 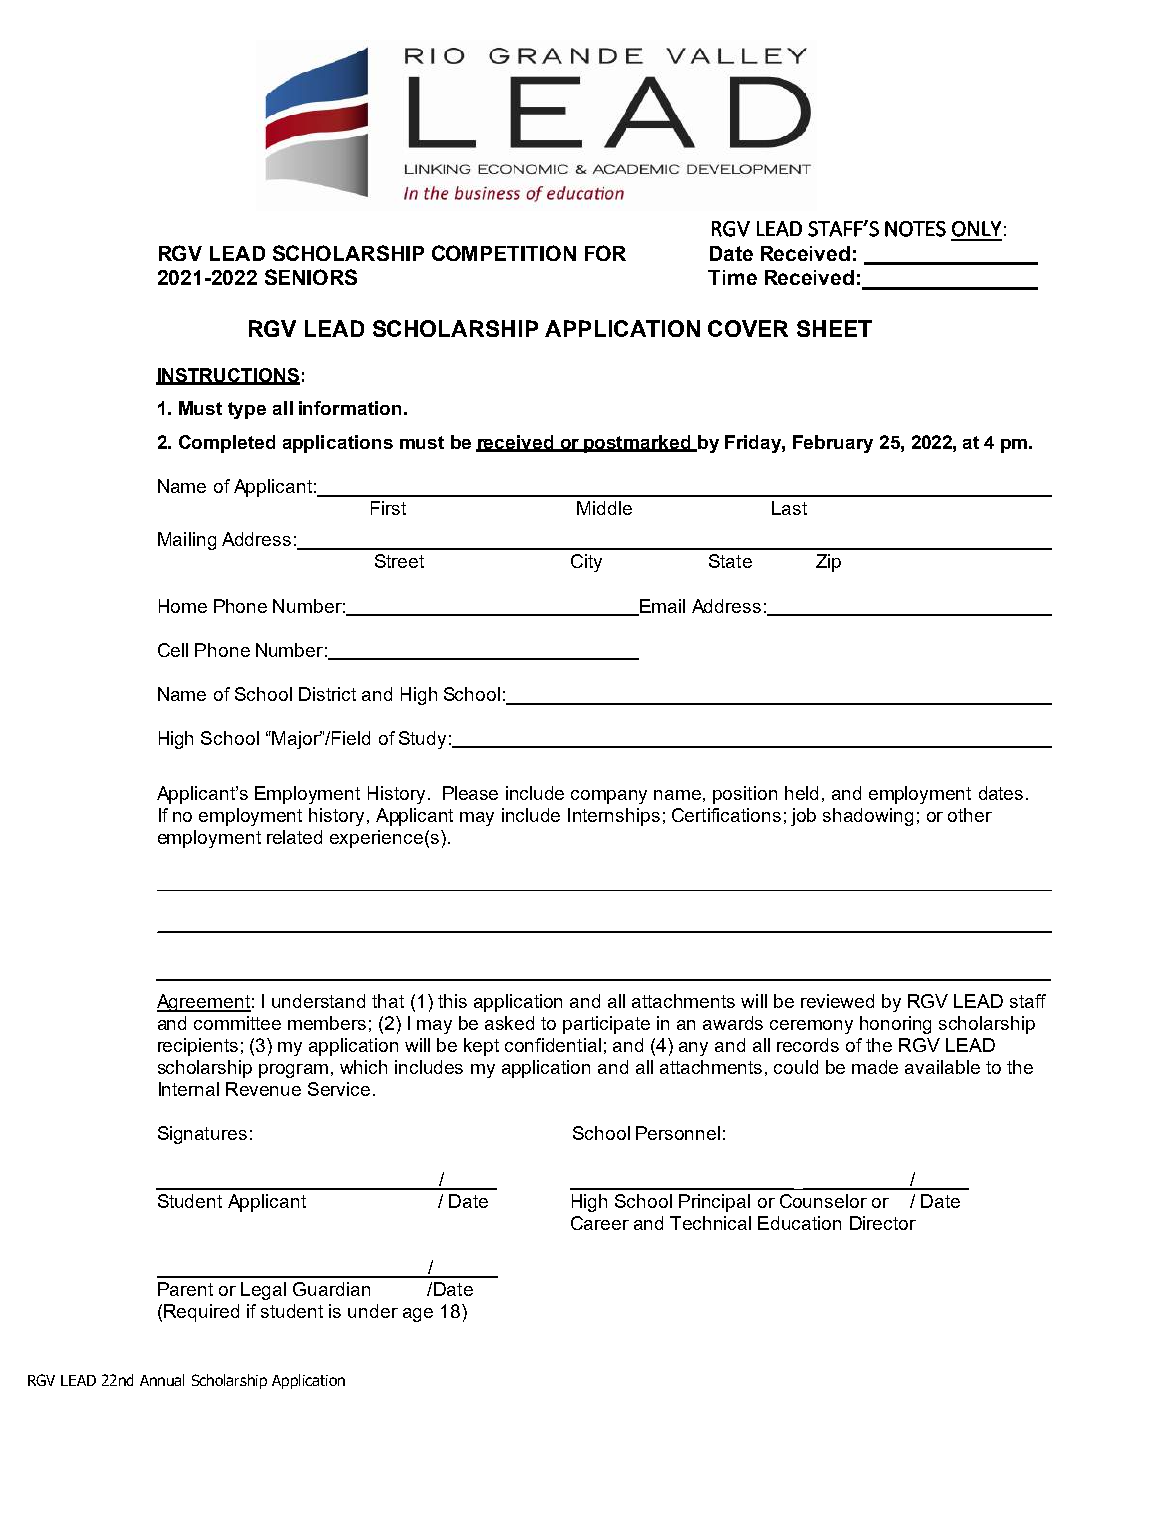 I want to click on SENIORS, so click(x=311, y=277).
